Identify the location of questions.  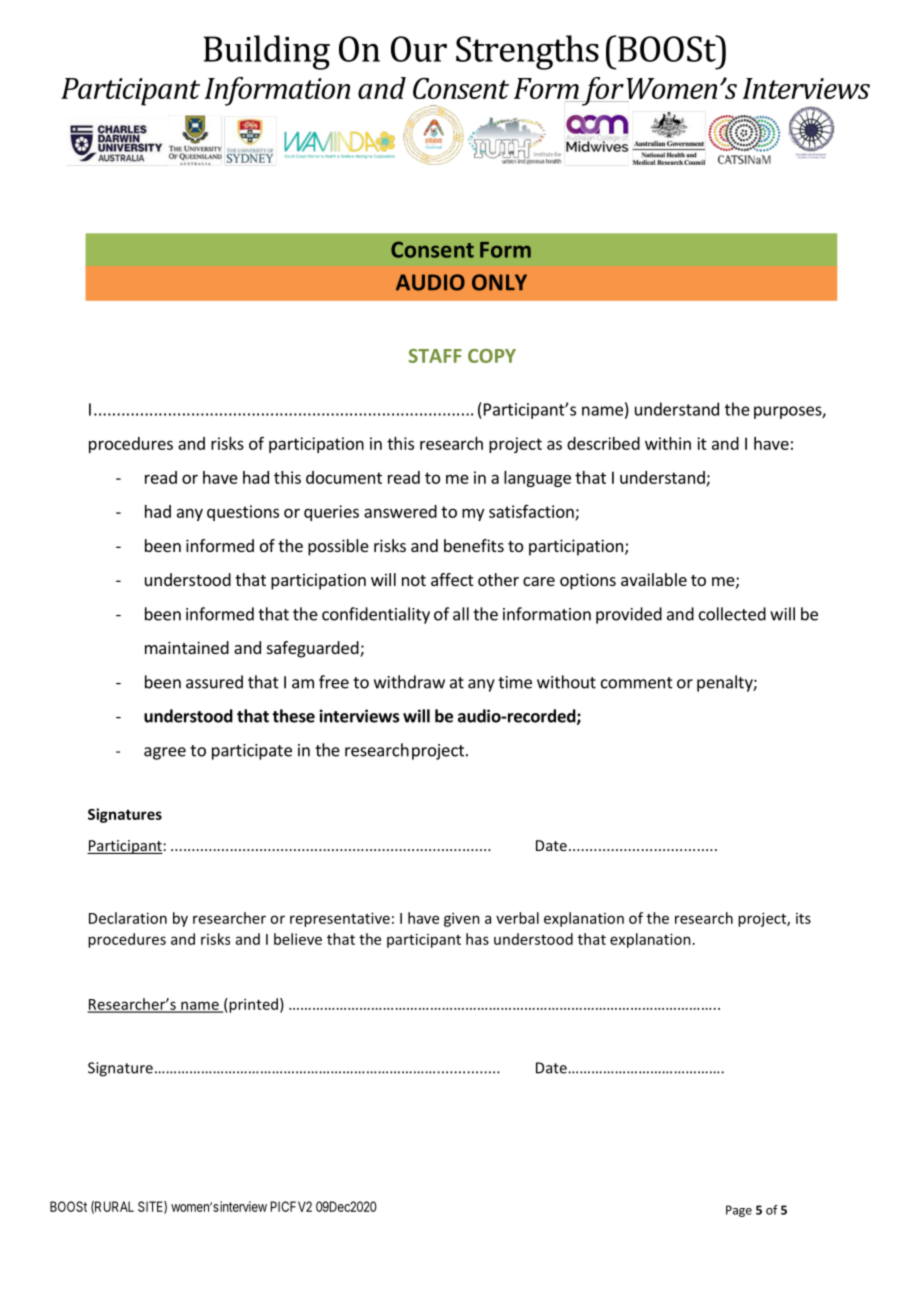
(243, 513).
